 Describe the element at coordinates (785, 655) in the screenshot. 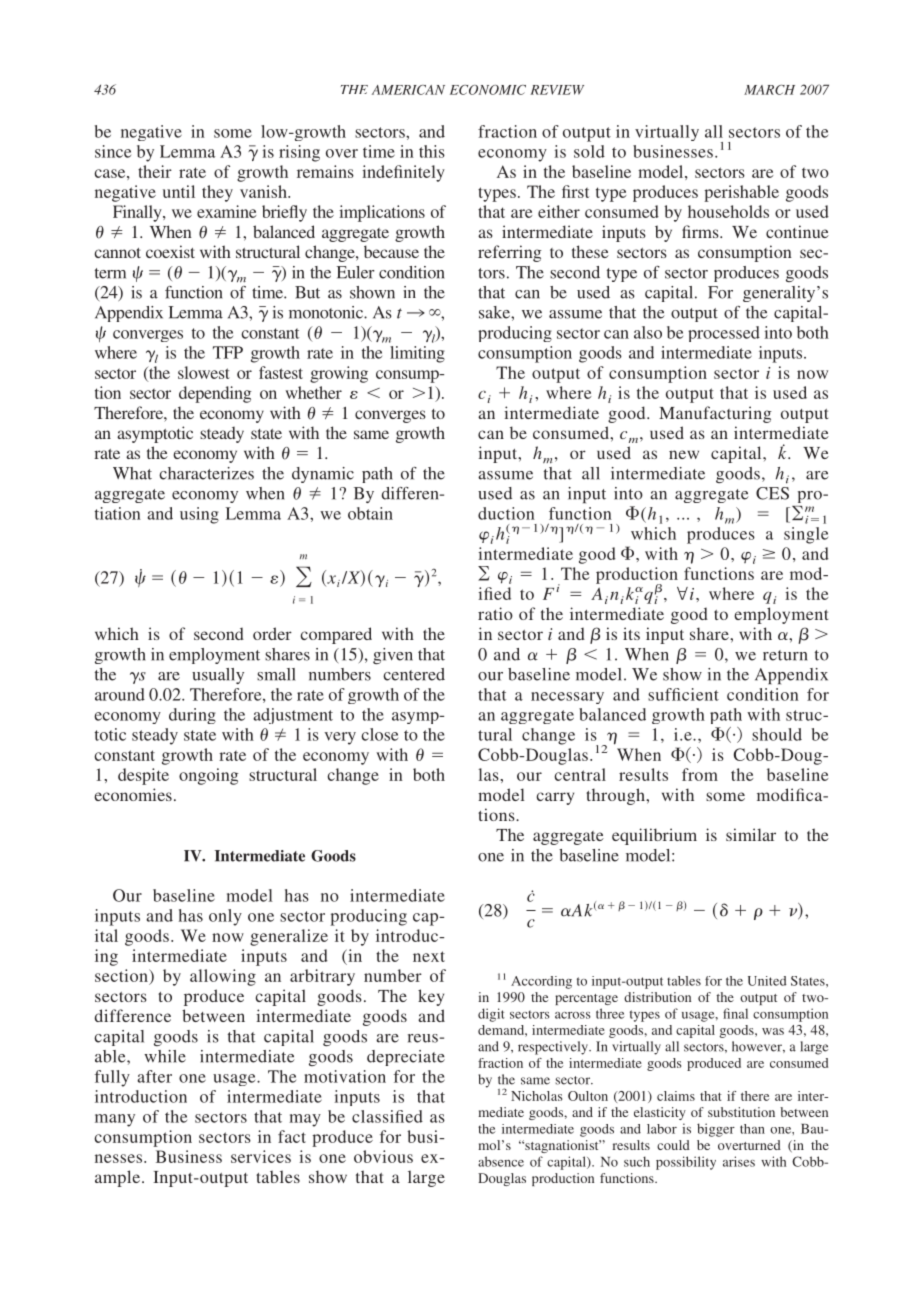

I see `return` at that location.
